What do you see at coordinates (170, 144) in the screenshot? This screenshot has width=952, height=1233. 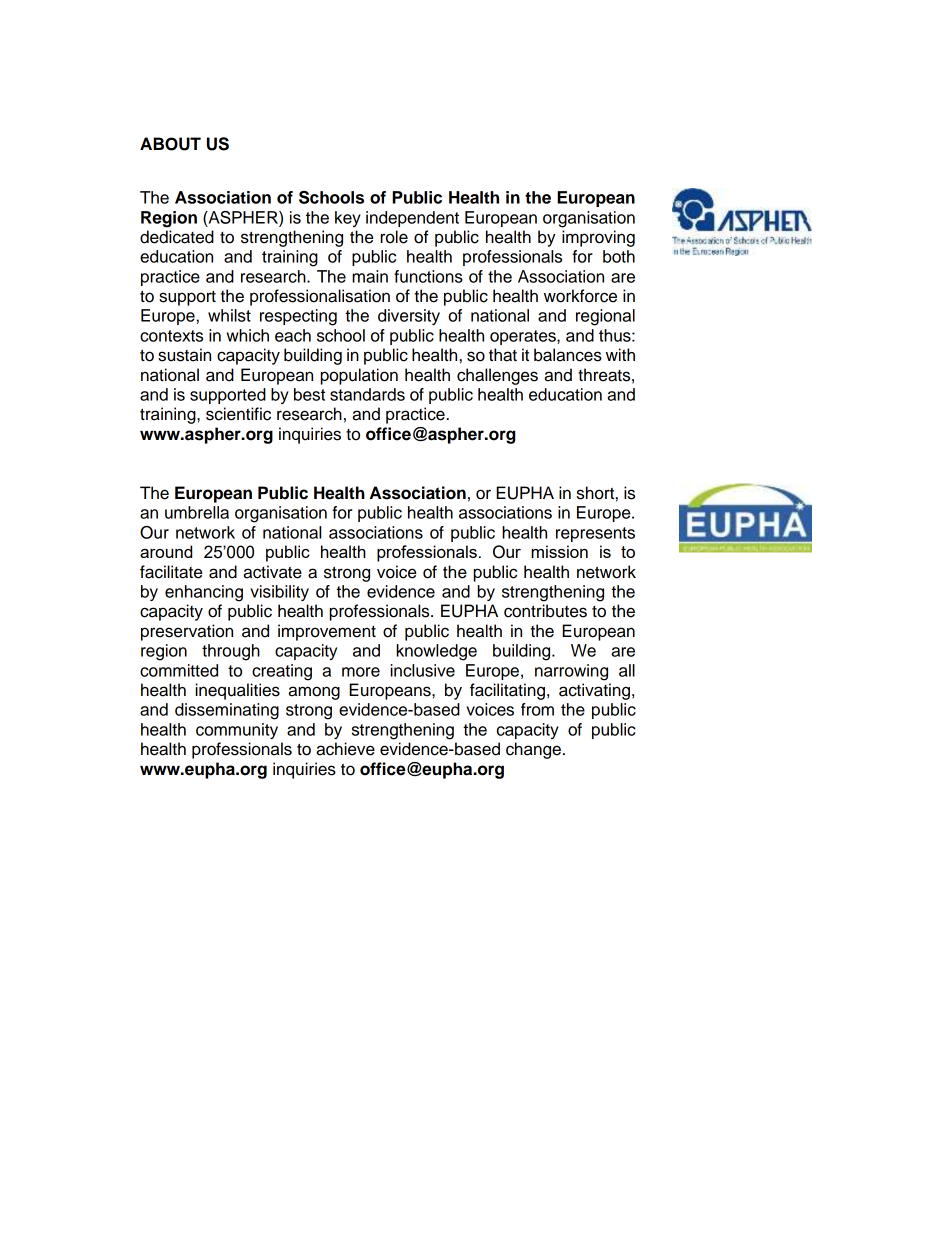 I see `ABOUT` at bounding box center [170, 144].
